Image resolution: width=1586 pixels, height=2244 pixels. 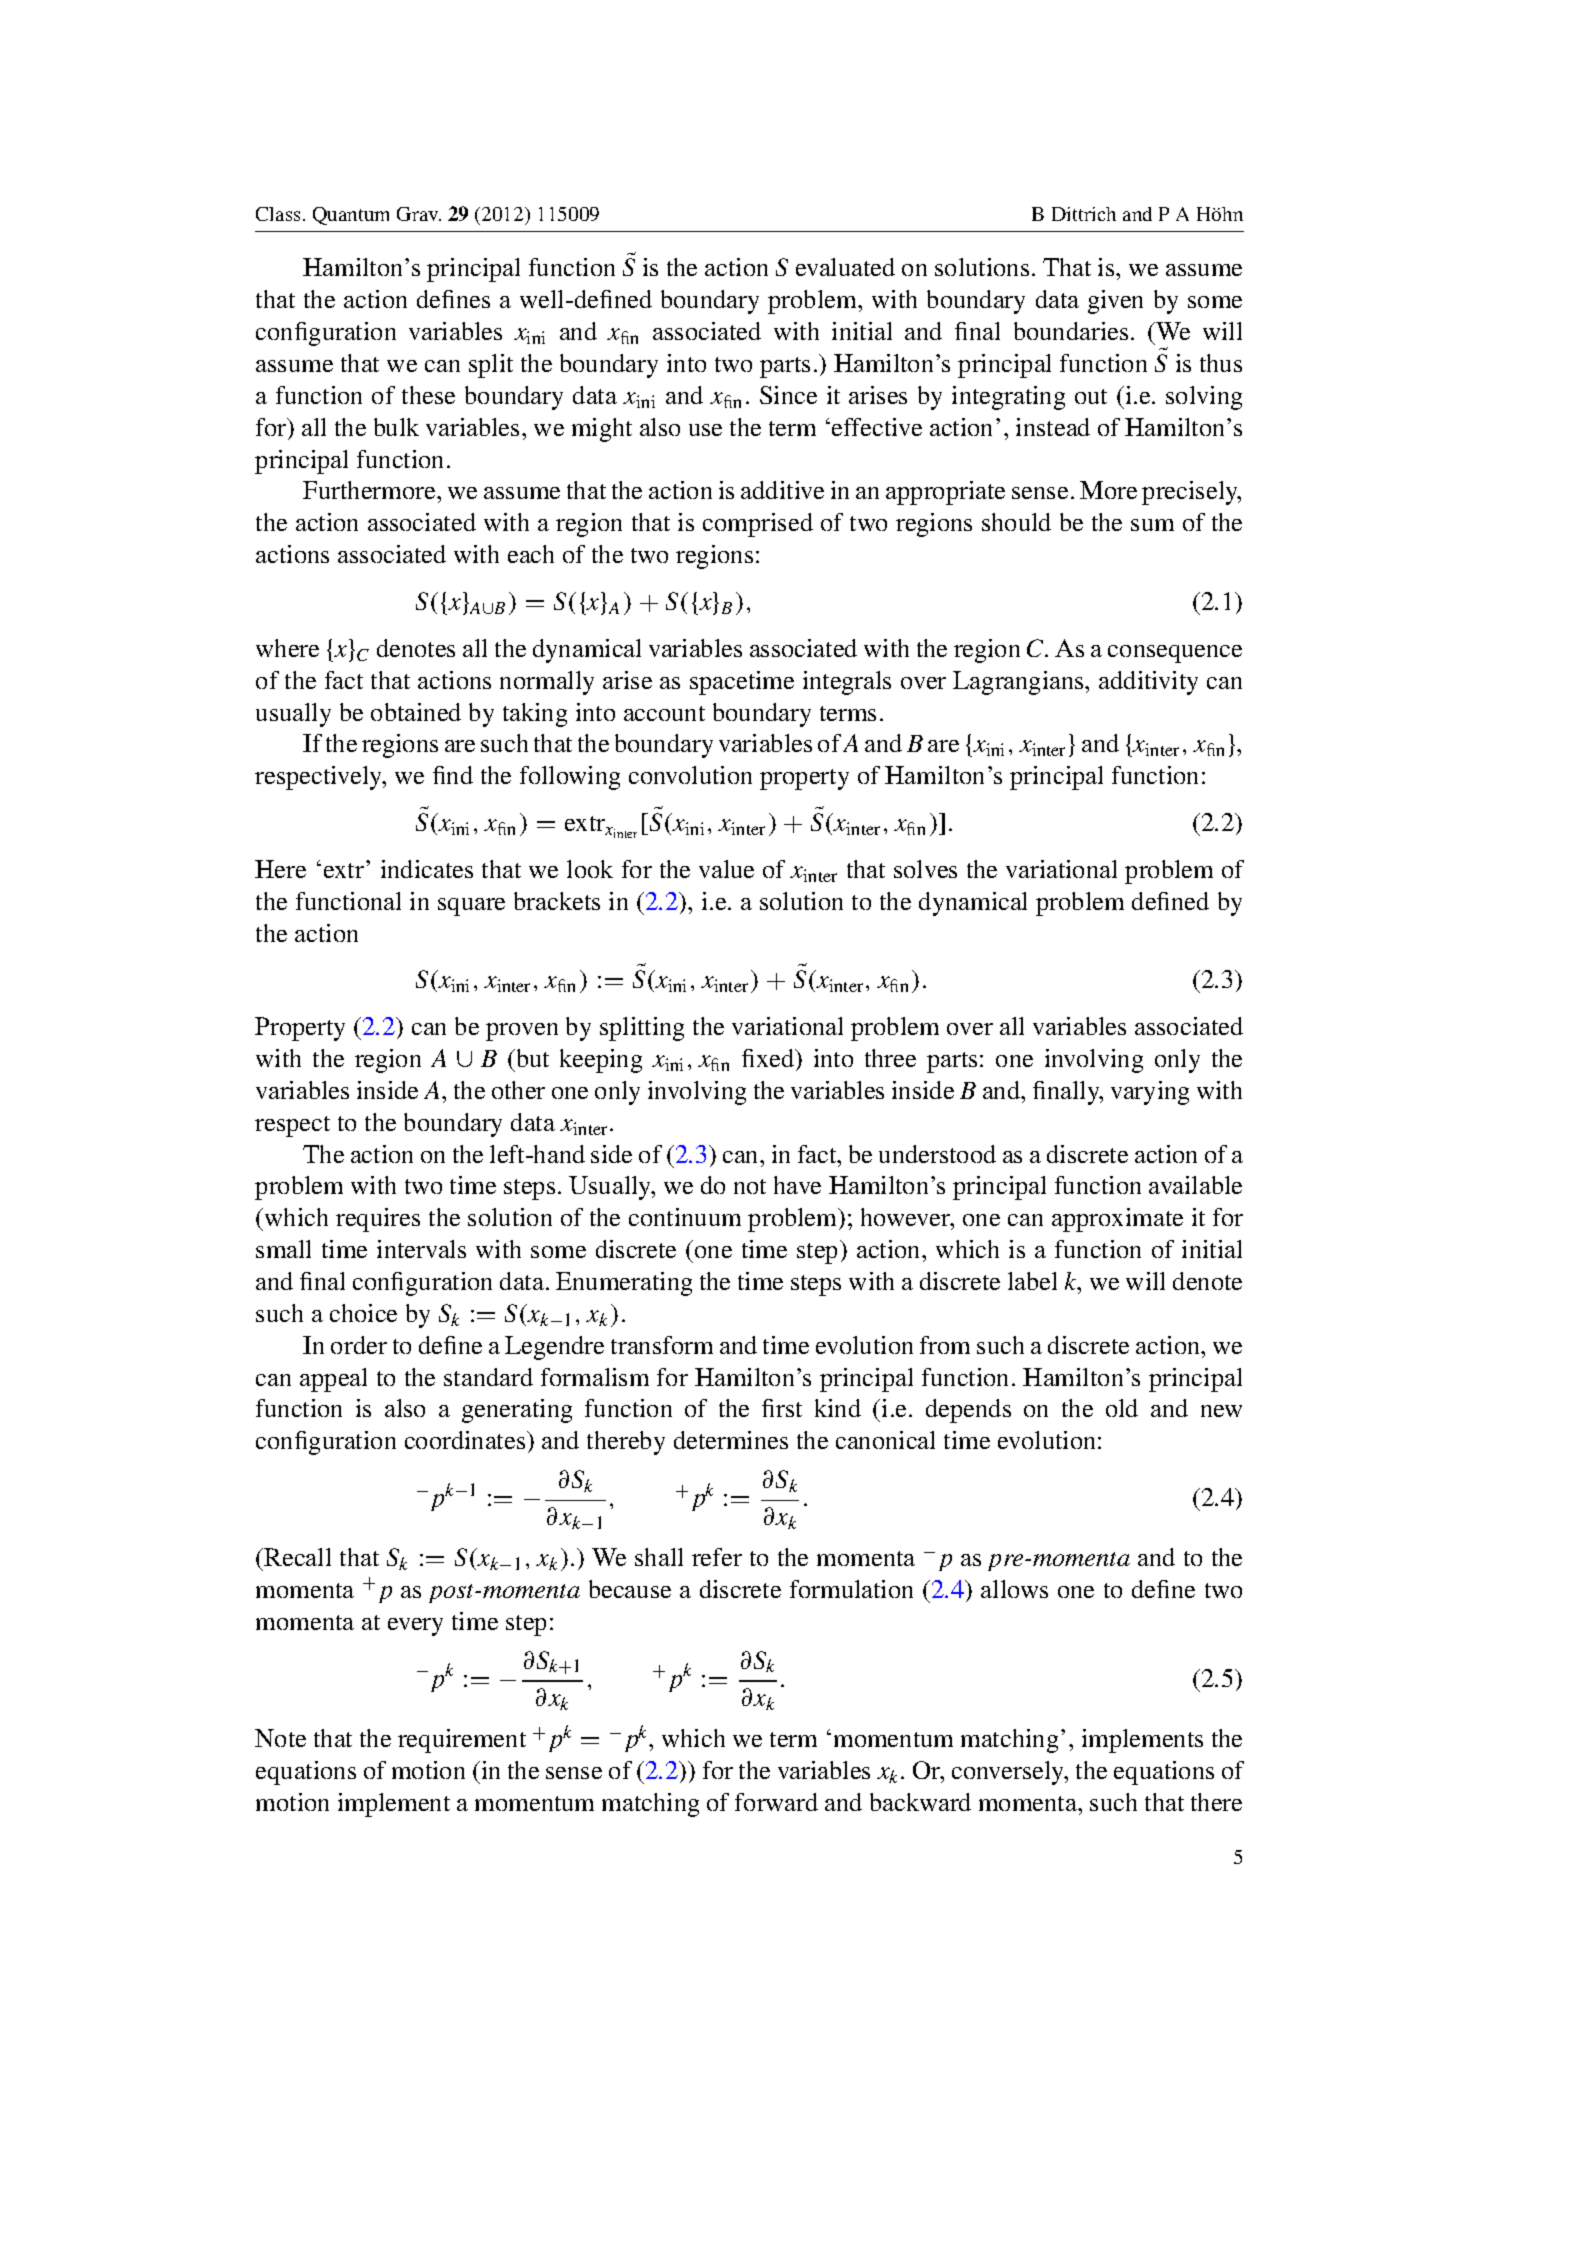 I want to click on conversely, so click(x=1009, y=1773).
